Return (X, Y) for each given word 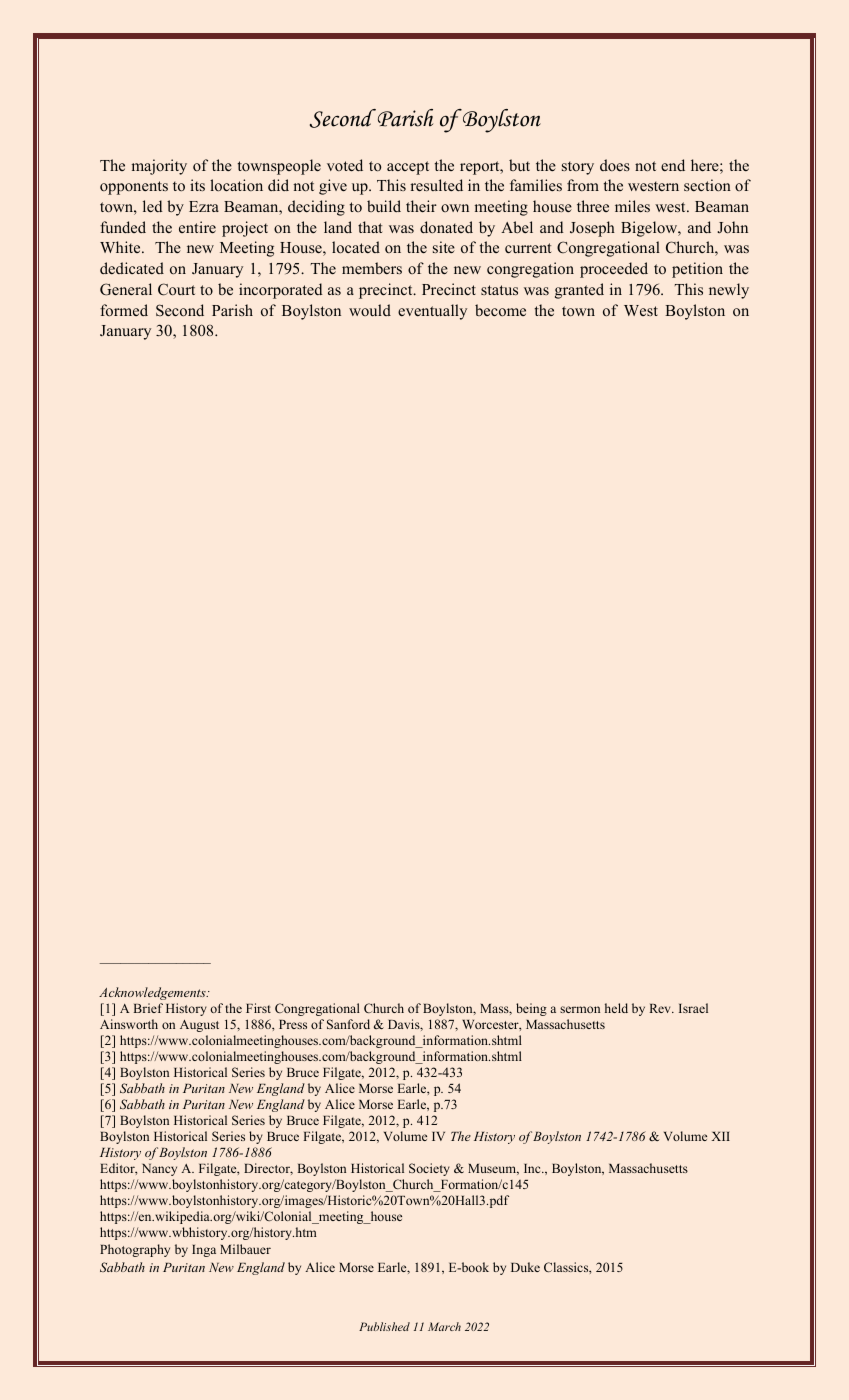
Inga (204, 1251)
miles (632, 206)
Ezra (204, 206)
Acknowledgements (153, 993)
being (531, 1009)
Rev (661, 1008)
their (421, 206)
